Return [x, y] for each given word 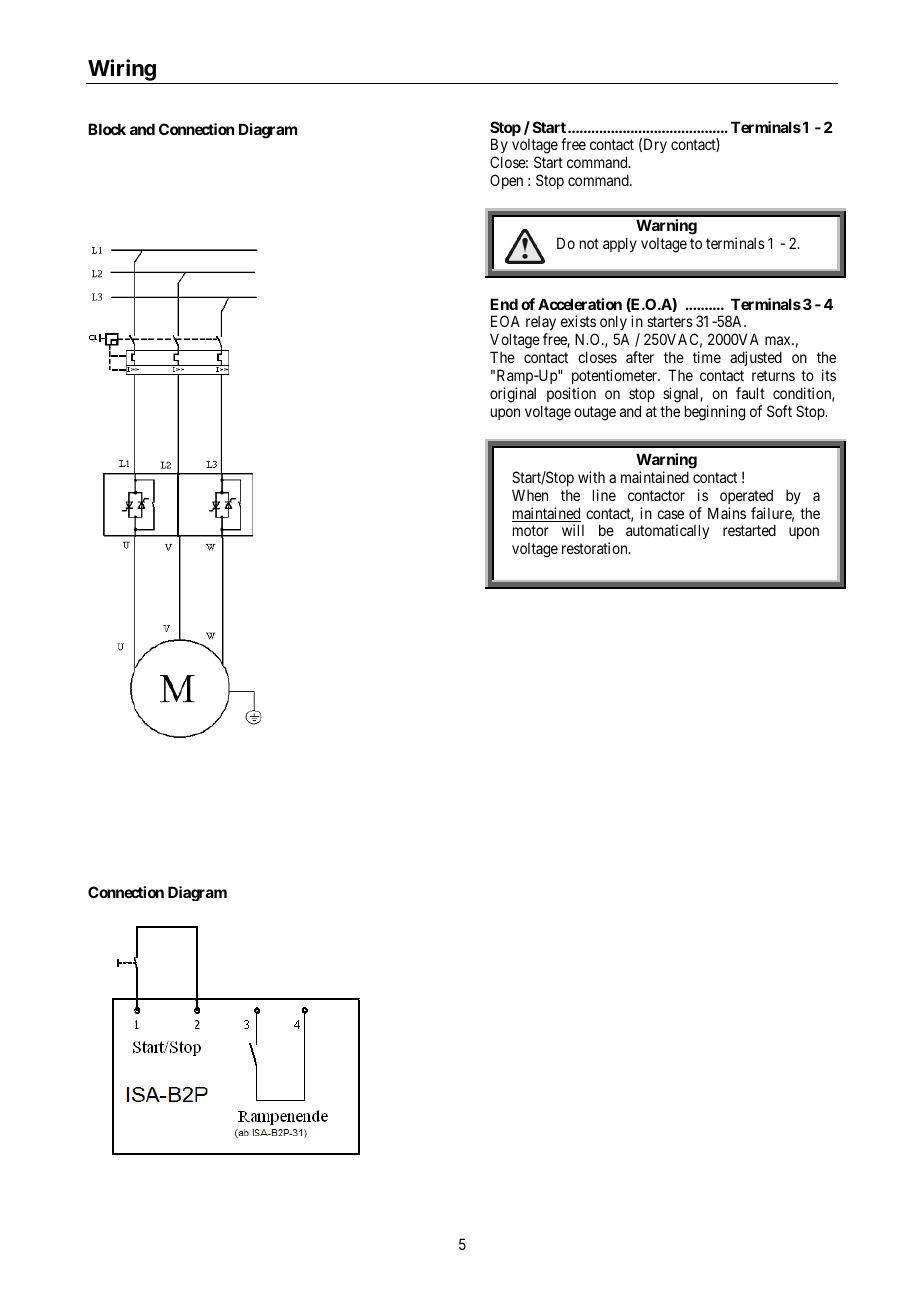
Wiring [122, 70]
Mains [727, 513]
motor [531, 531]
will [573, 530]
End [504, 304]
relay [541, 325]
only [613, 324]
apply [620, 244]
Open [506, 181]
